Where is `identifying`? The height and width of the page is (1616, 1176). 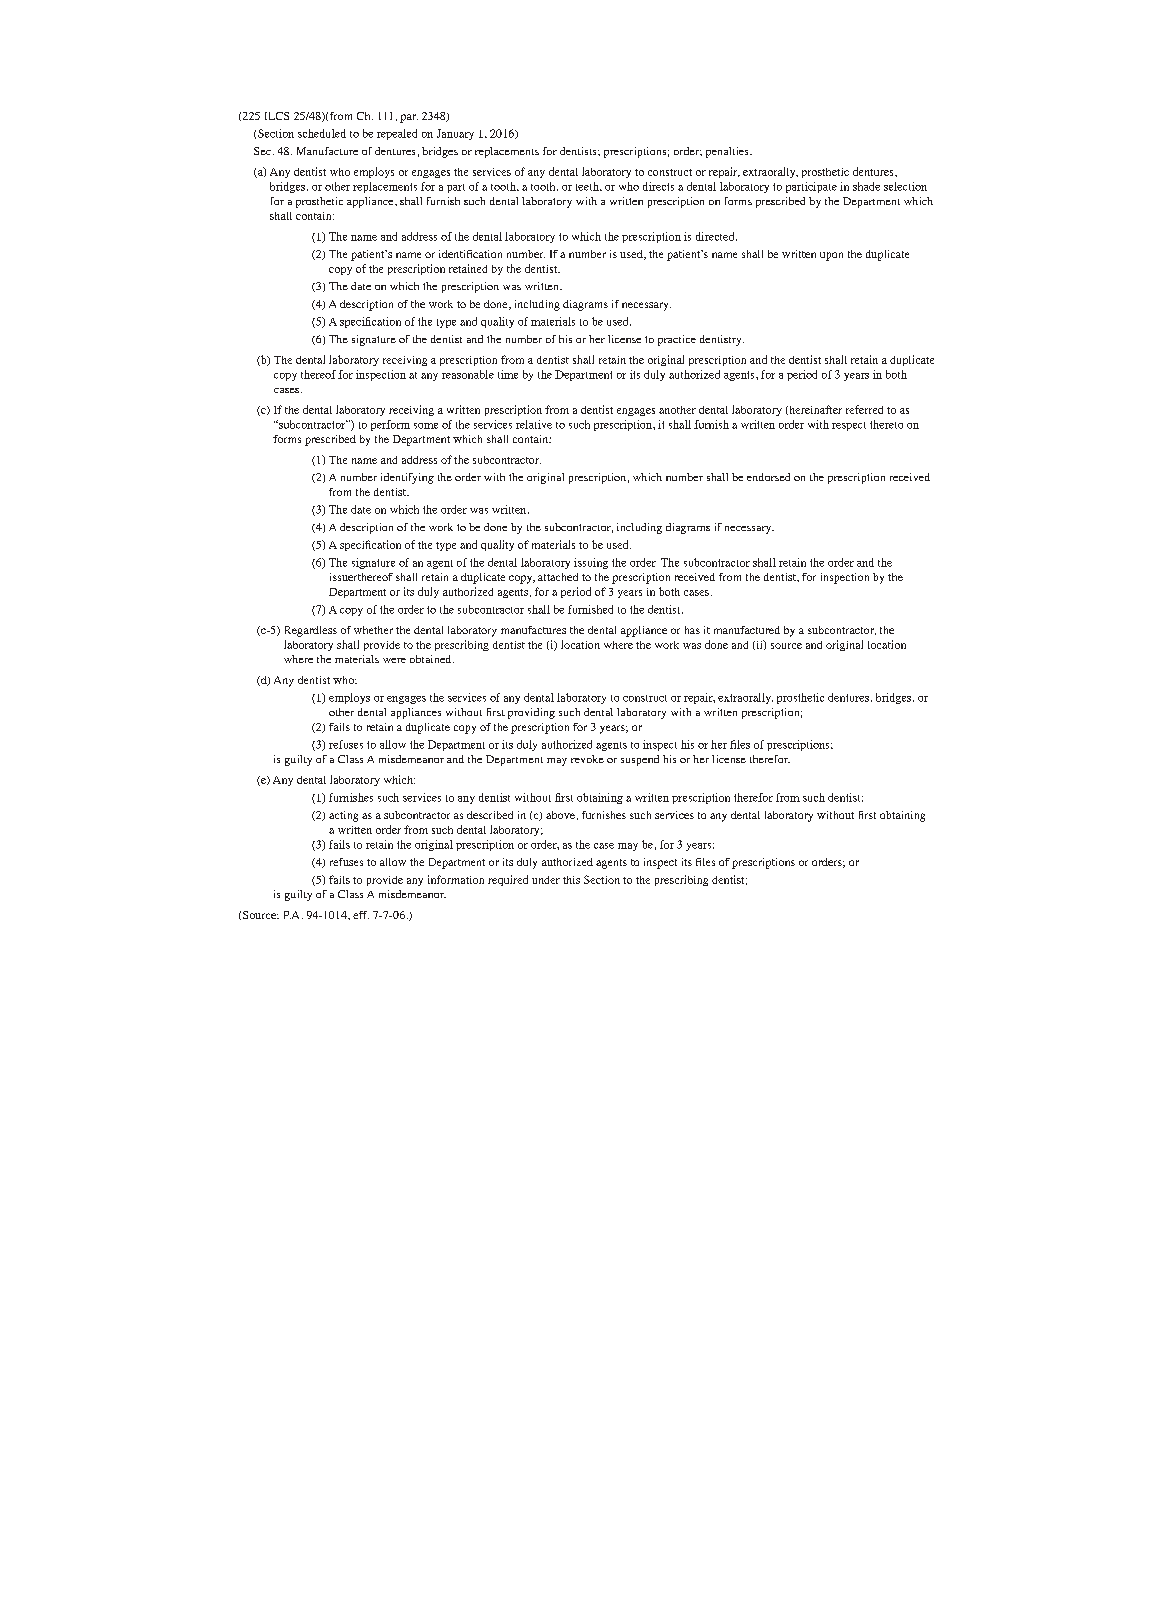
identifying is located at coordinates (407, 478).
